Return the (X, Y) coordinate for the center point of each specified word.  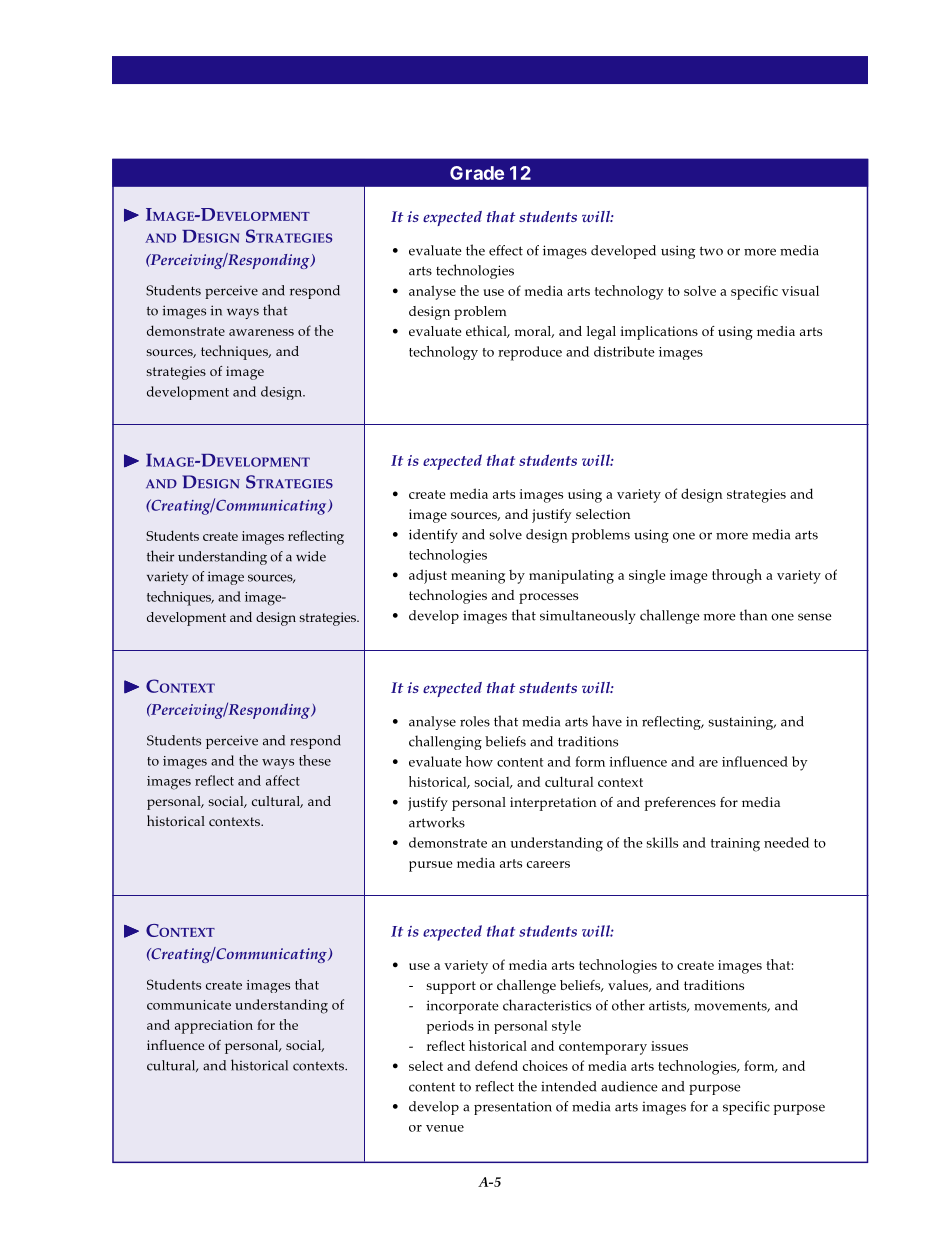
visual (800, 290)
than (753, 615)
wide (311, 556)
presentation (513, 1108)
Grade (477, 173)
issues (669, 1046)
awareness (261, 332)
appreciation (214, 1027)
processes (548, 598)
